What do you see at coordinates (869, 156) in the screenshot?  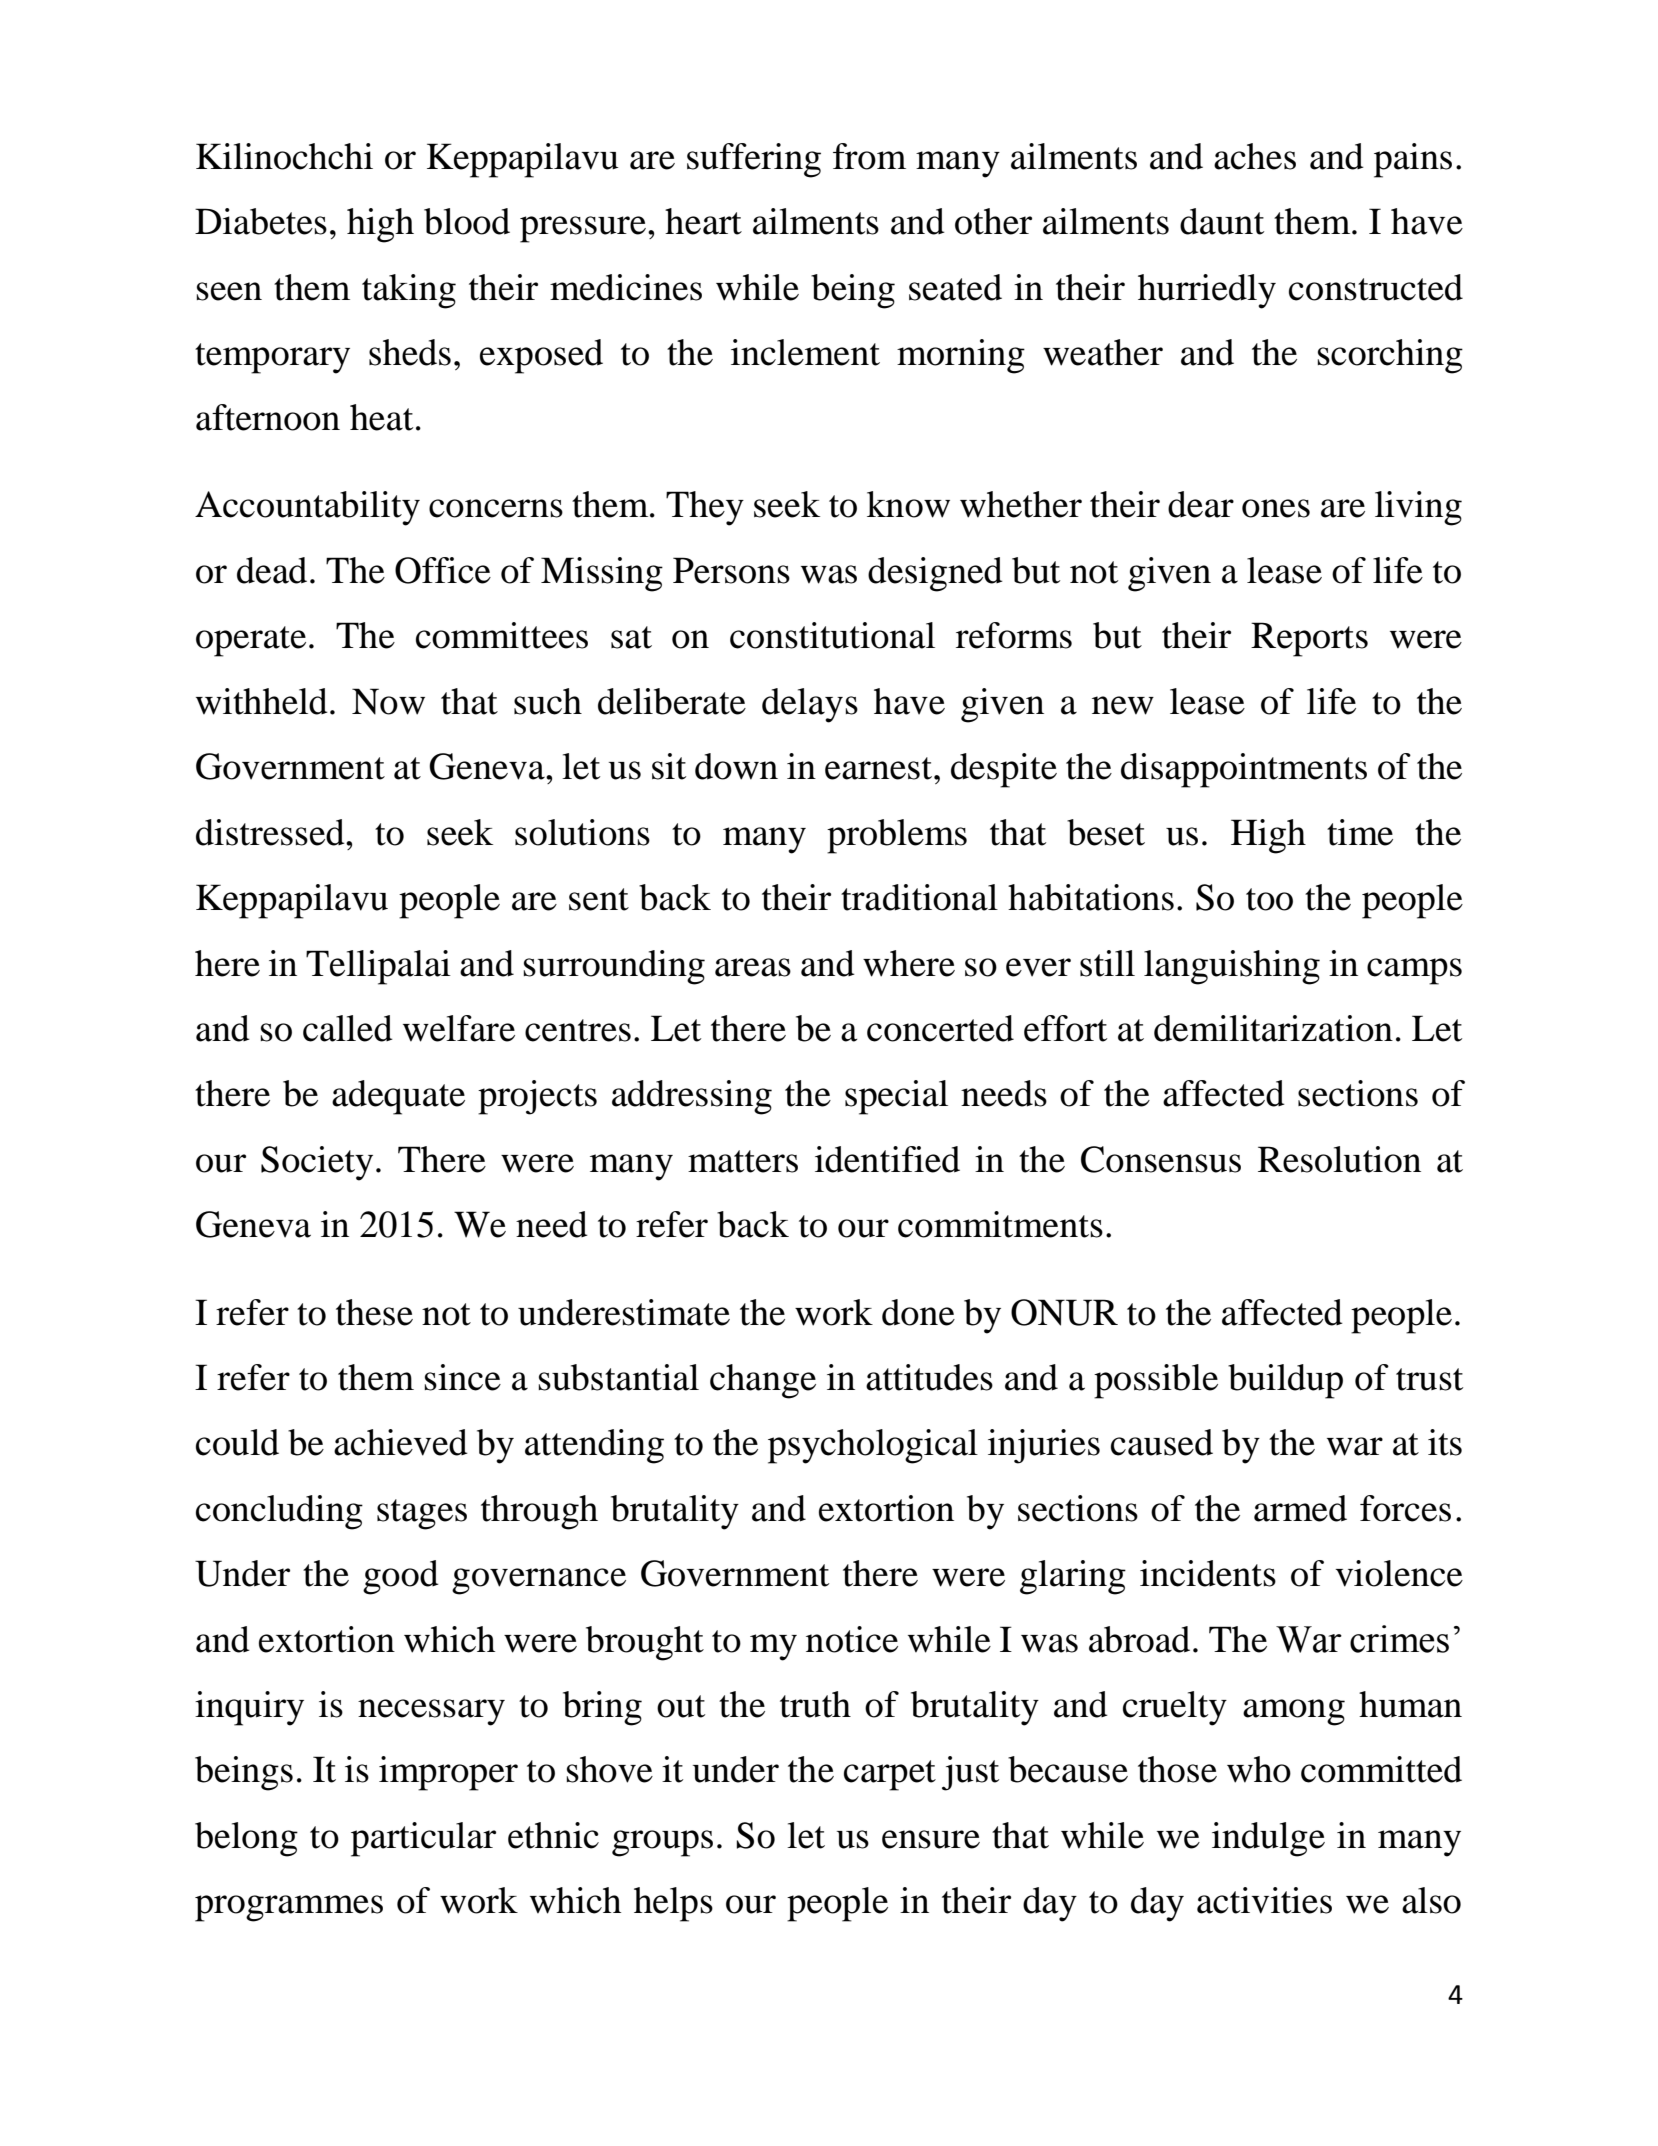 I see `from` at bounding box center [869, 156].
